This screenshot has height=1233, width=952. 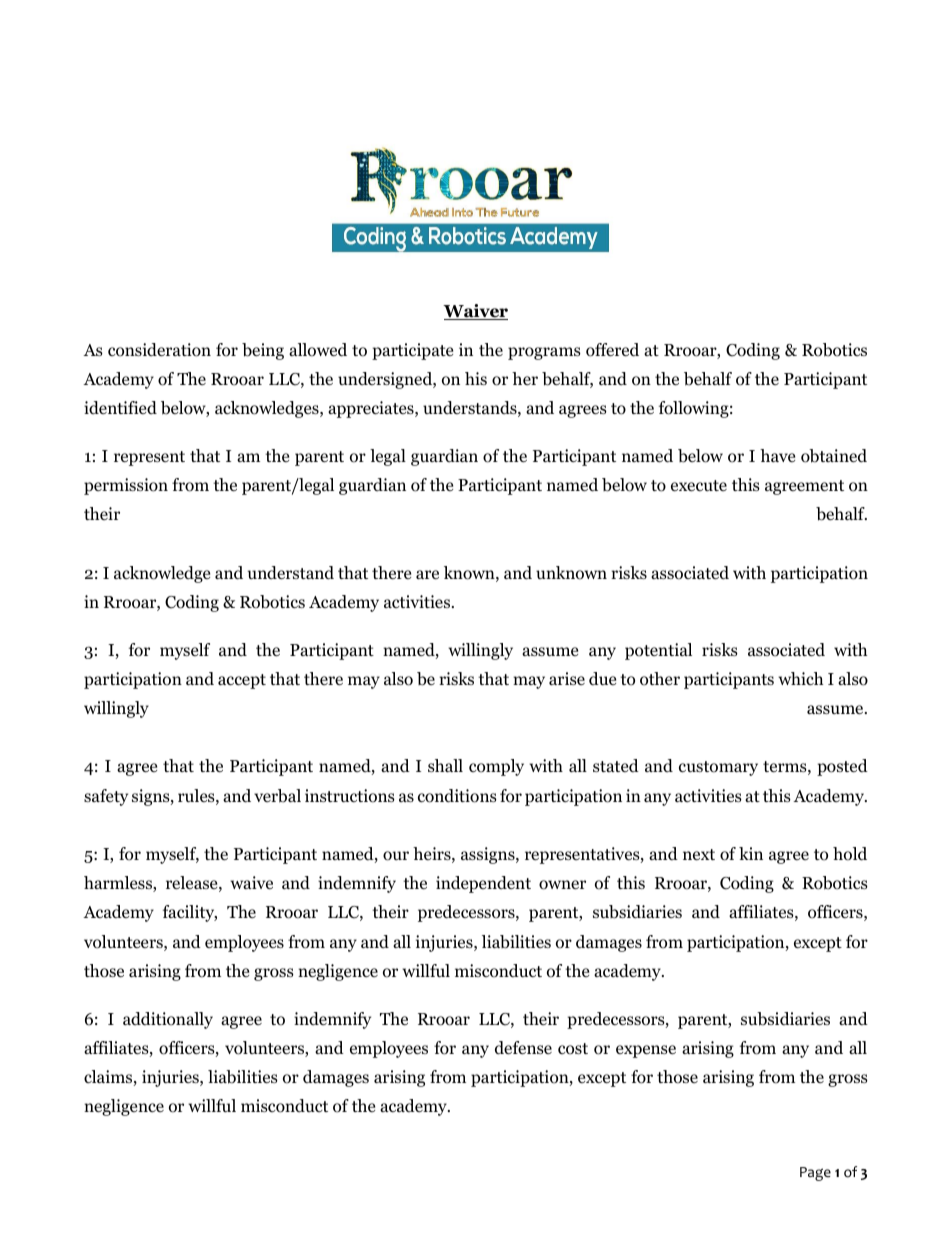 I want to click on have, so click(x=777, y=455).
